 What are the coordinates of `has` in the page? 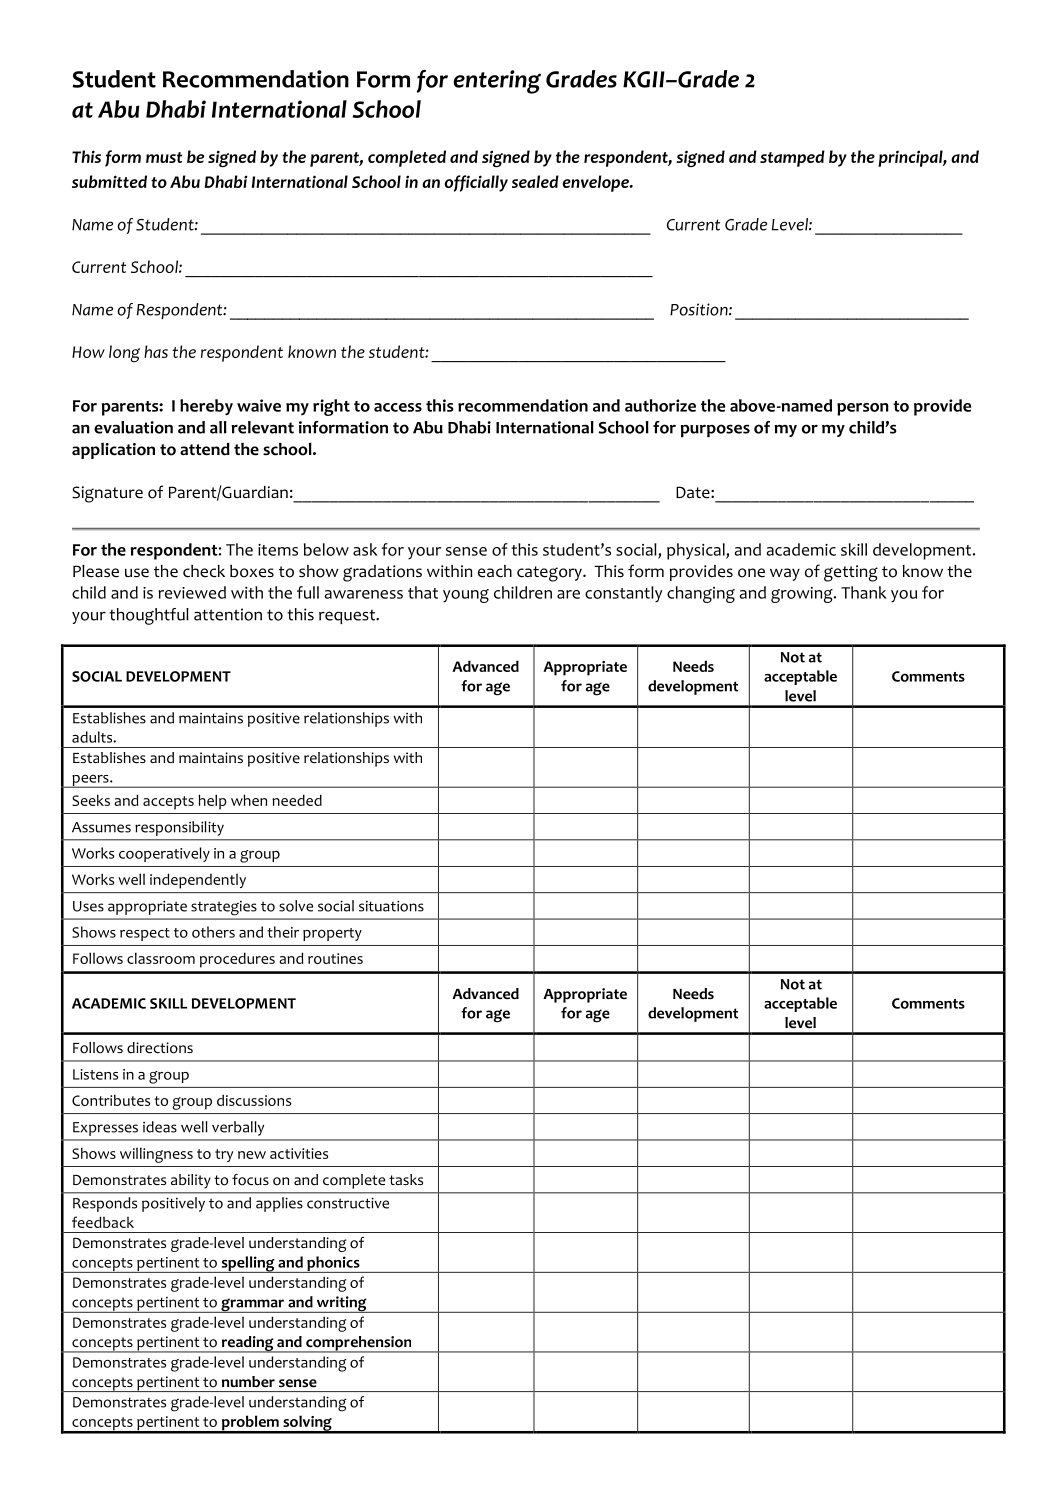 It's located at (156, 351).
